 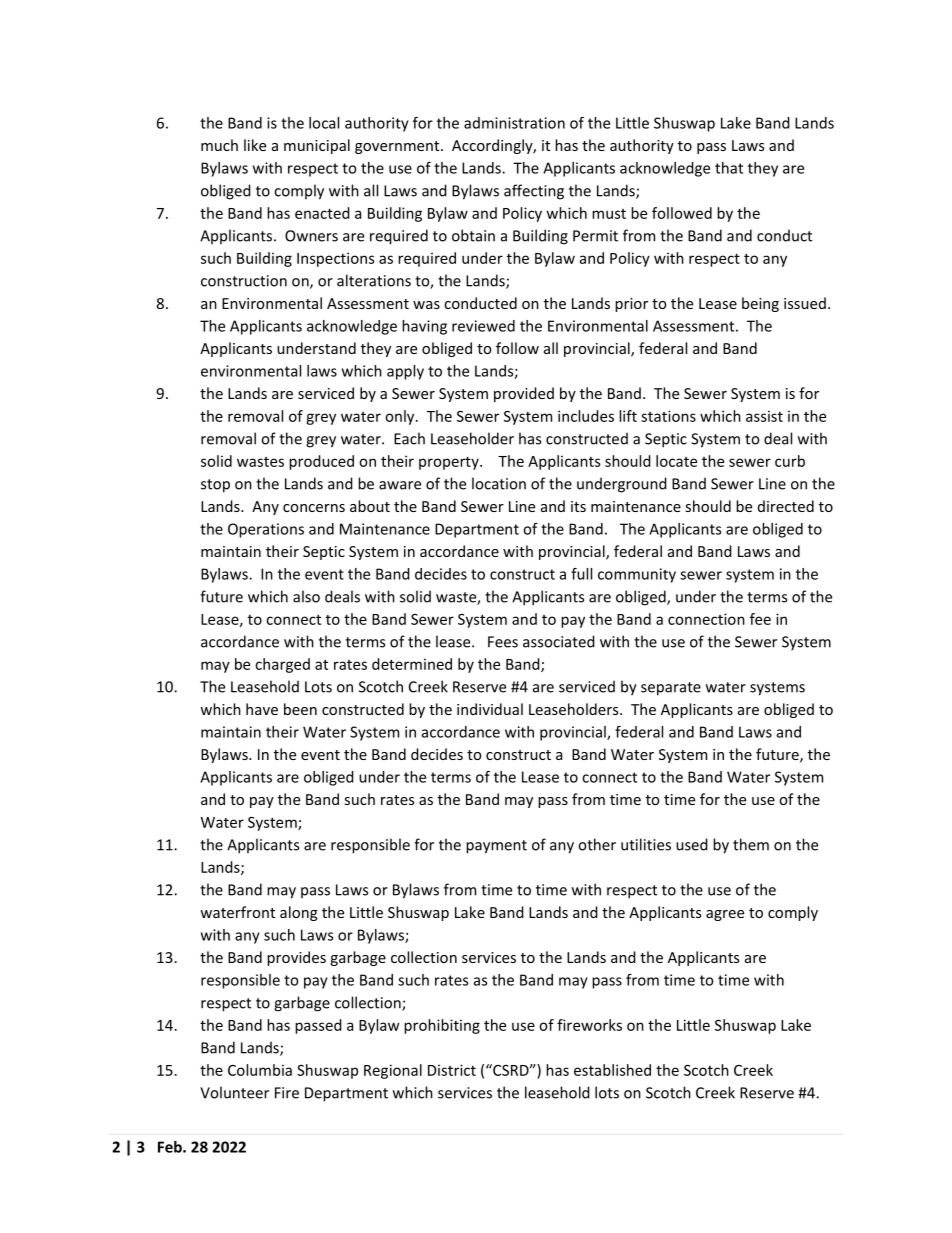 What do you see at coordinates (299, 913) in the screenshot?
I see `along` at bounding box center [299, 913].
